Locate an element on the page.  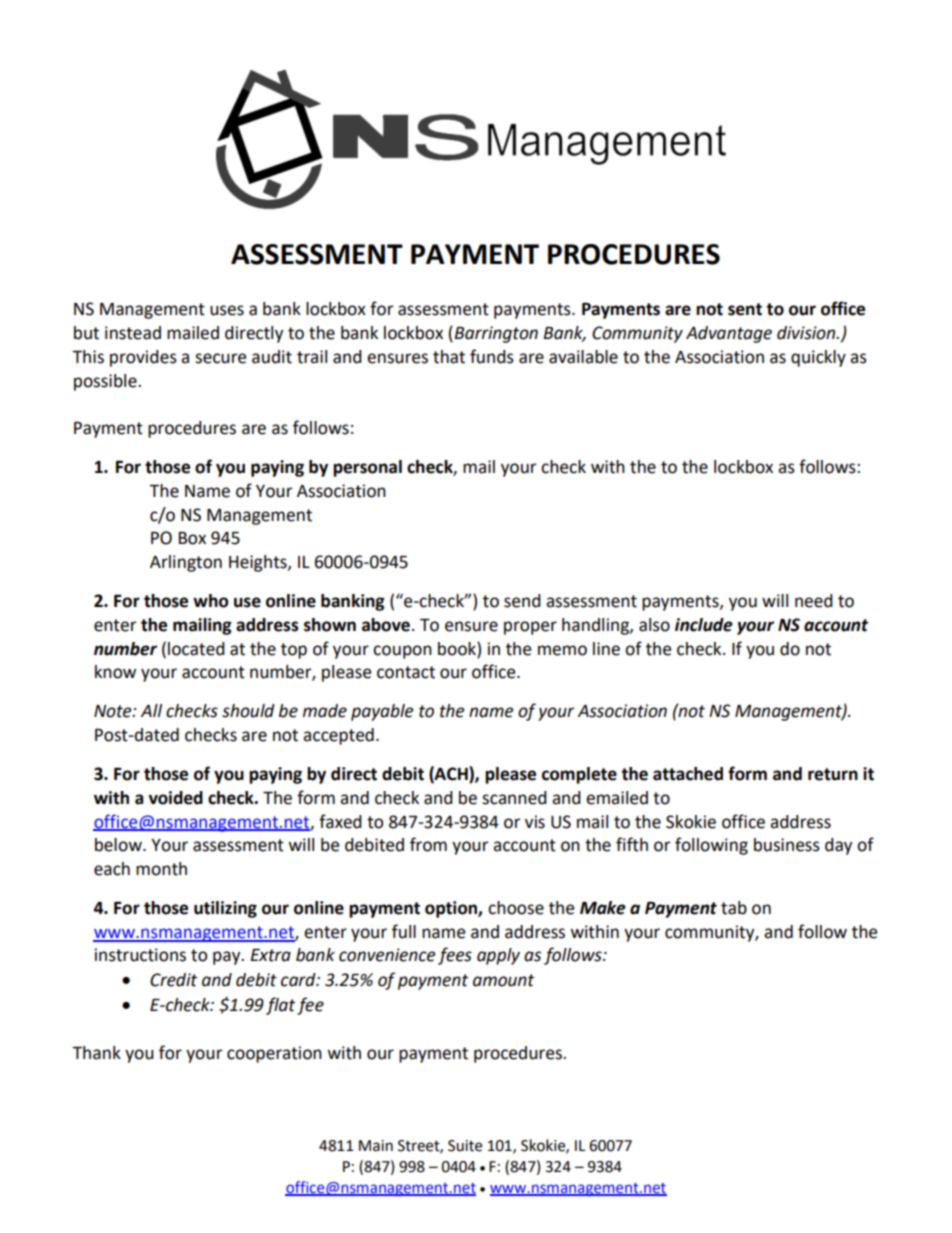
payable is located at coordinates (382, 712).
